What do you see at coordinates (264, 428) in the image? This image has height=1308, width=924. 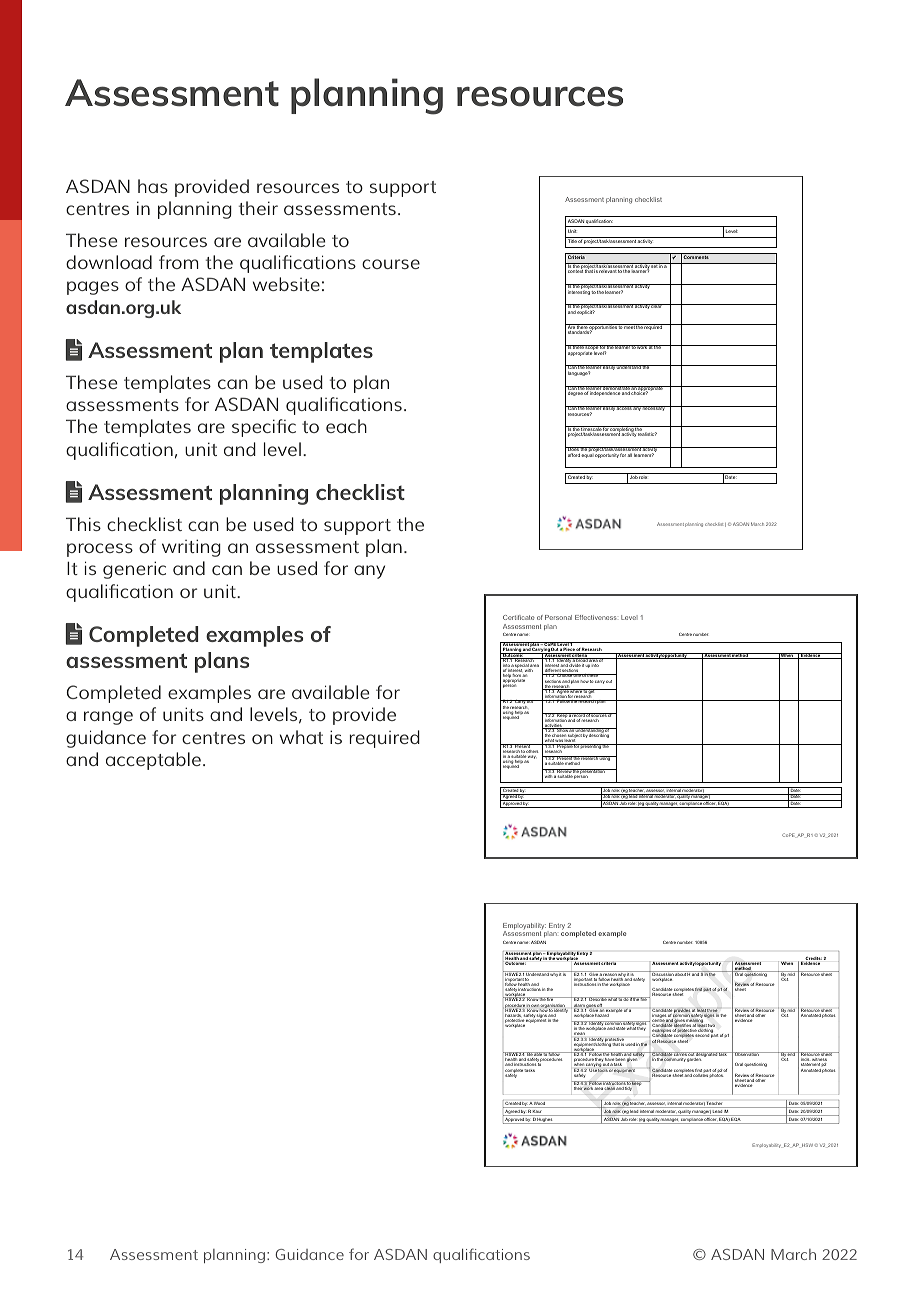 I see `specific` at bounding box center [264, 428].
